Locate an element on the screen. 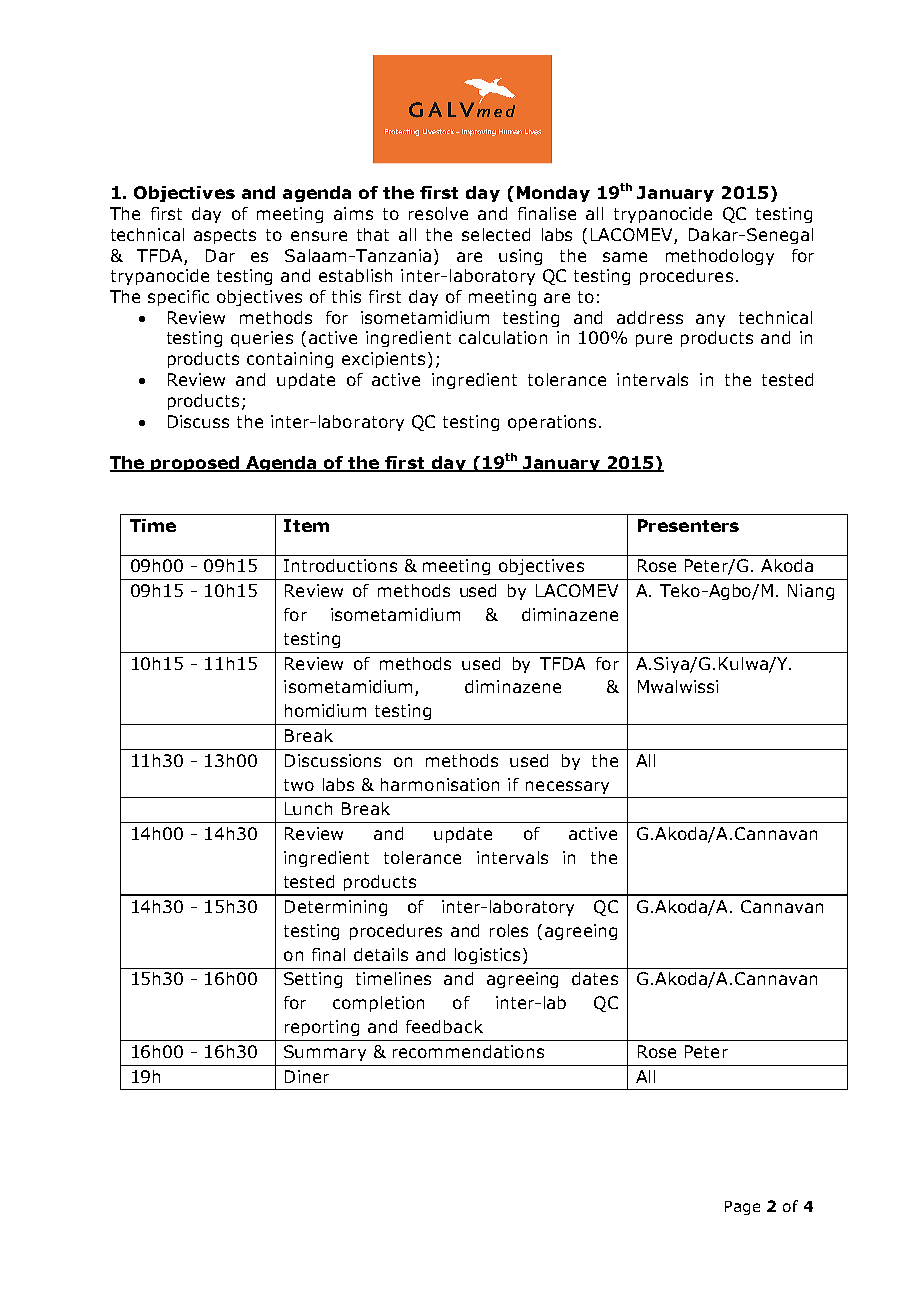  Introductions is located at coordinates (340, 565).
